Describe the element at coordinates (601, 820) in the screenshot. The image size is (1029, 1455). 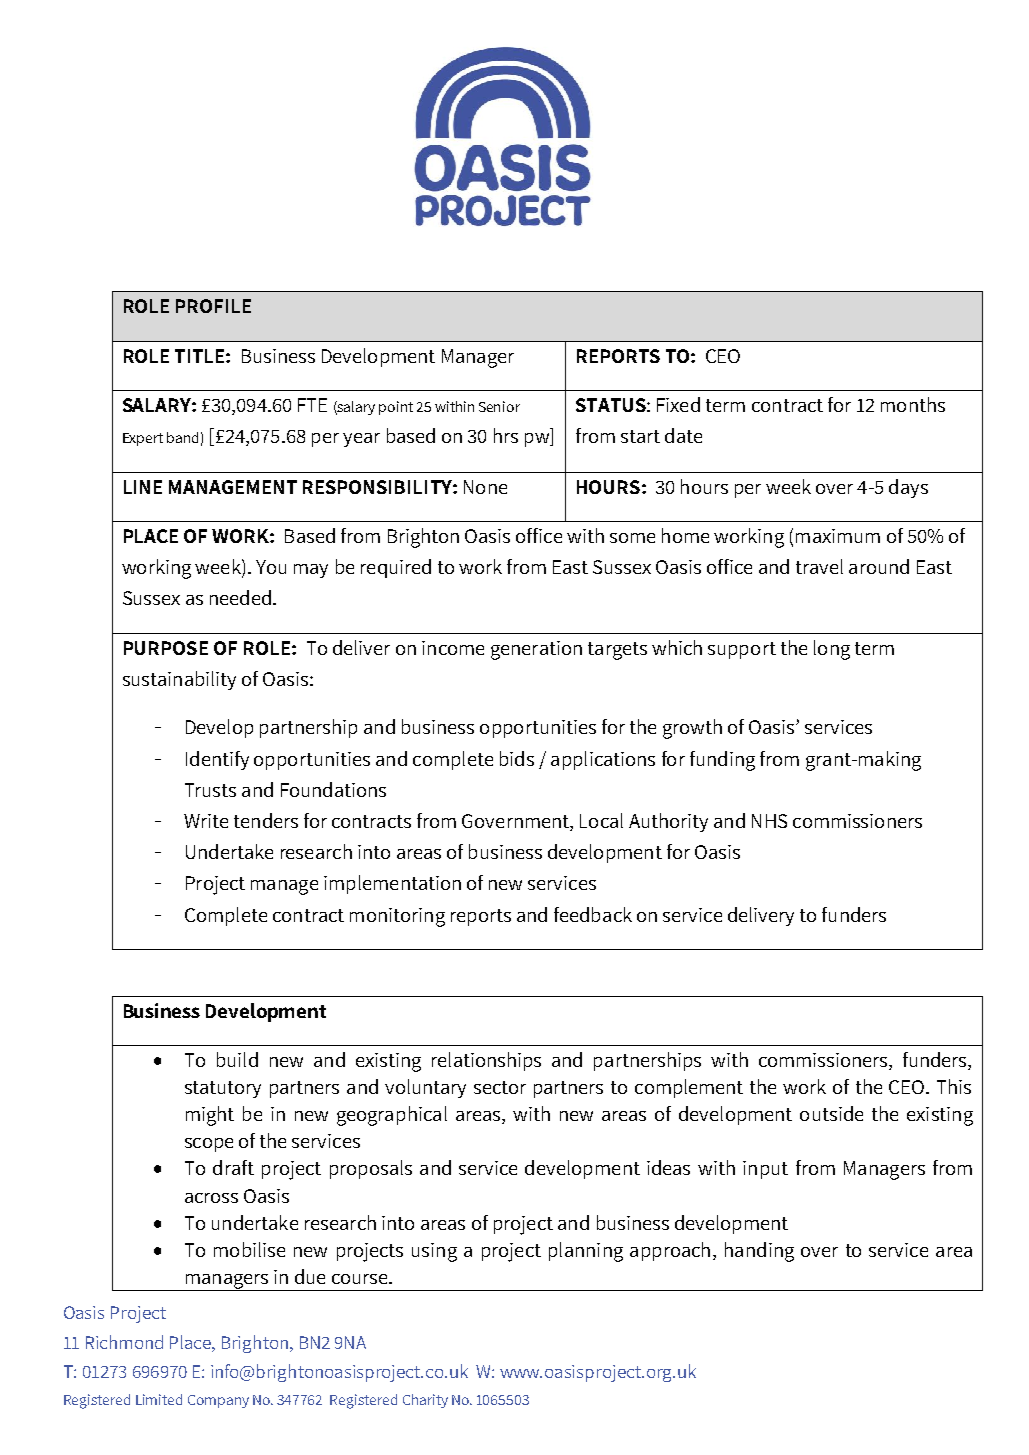
I see `Local` at that location.
